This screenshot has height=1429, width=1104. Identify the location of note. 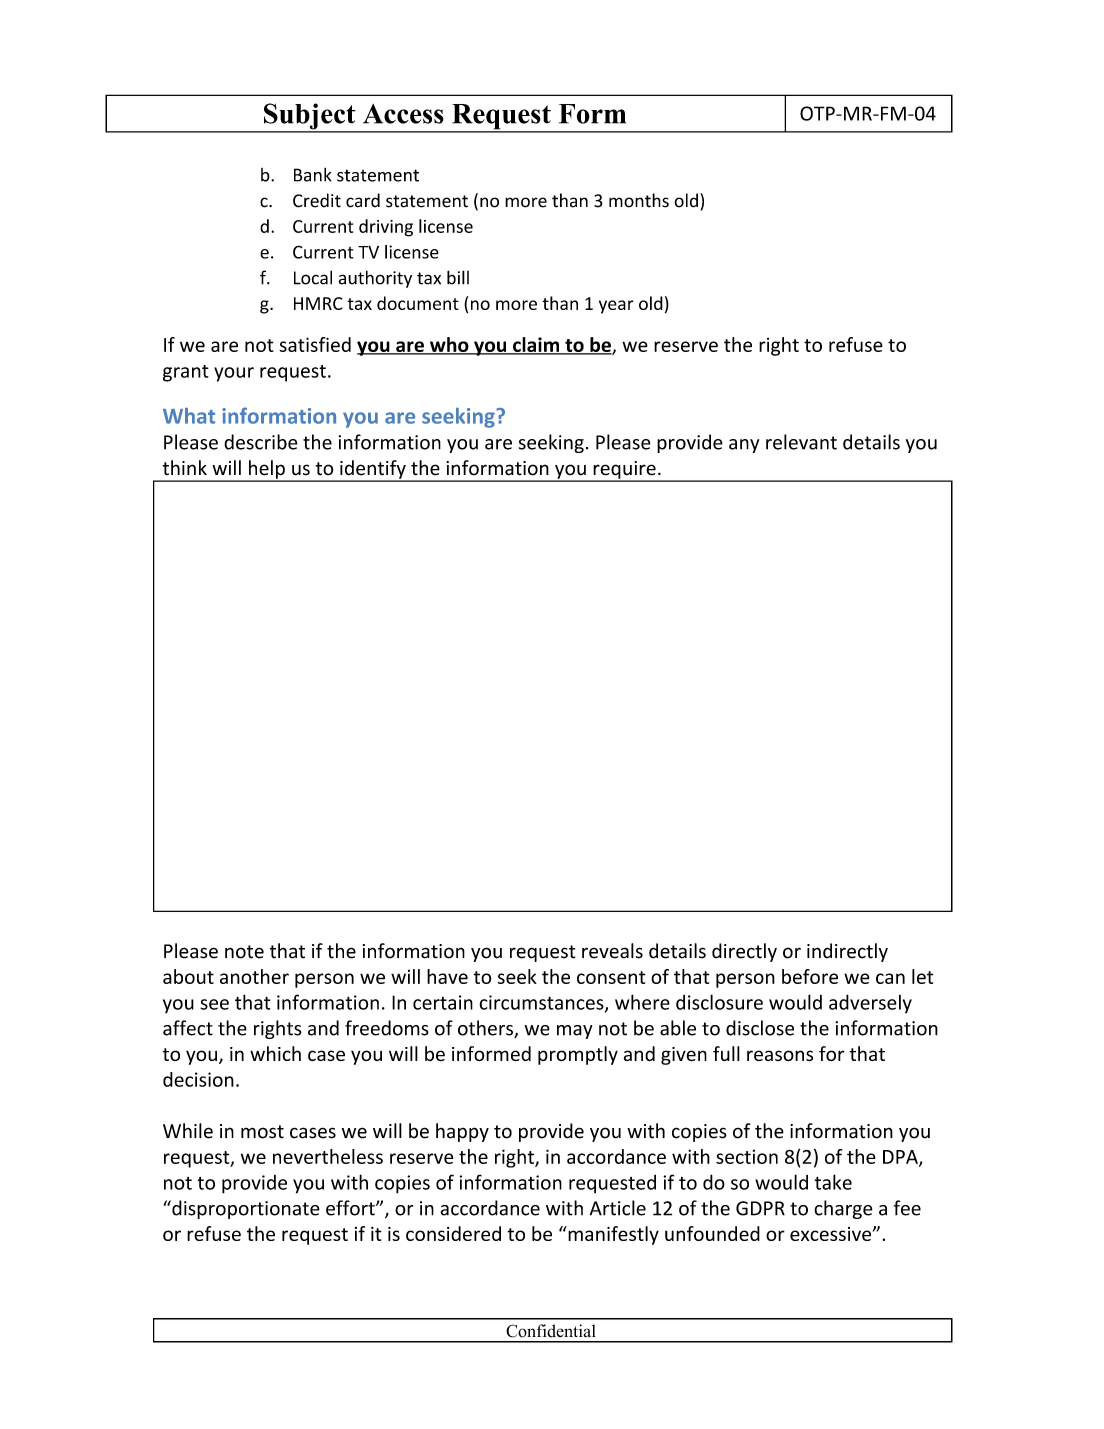
(244, 952).
